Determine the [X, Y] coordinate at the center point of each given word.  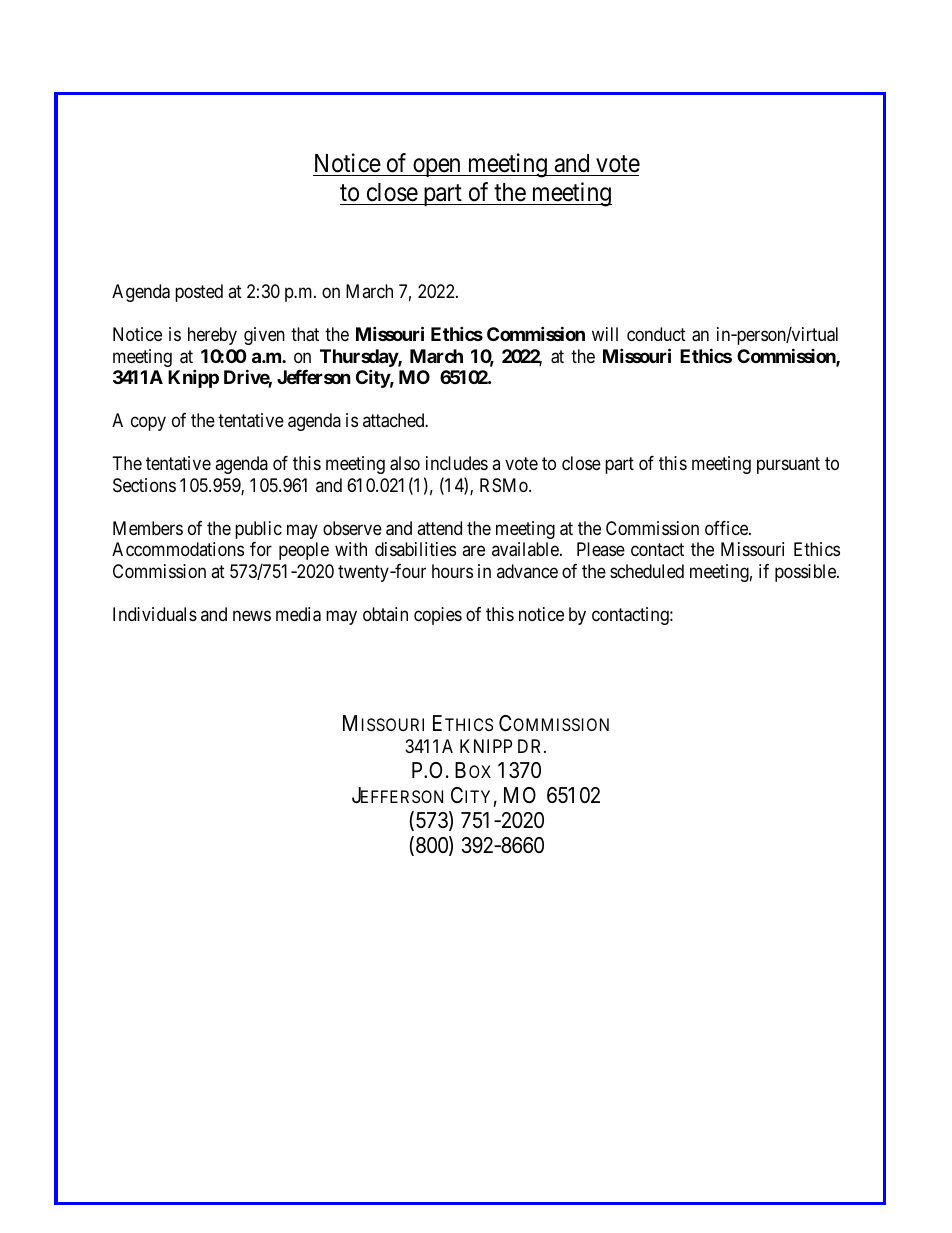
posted [199, 293]
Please [601, 549]
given [264, 336]
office [727, 528]
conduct [656, 334]
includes [457, 463]
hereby [212, 336]
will [605, 334]
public [258, 530]
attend [439, 528]
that [305, 334]
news [252, 615]
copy [148, 424]
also [405, 463]
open [437, 167]
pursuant [788, 466]
